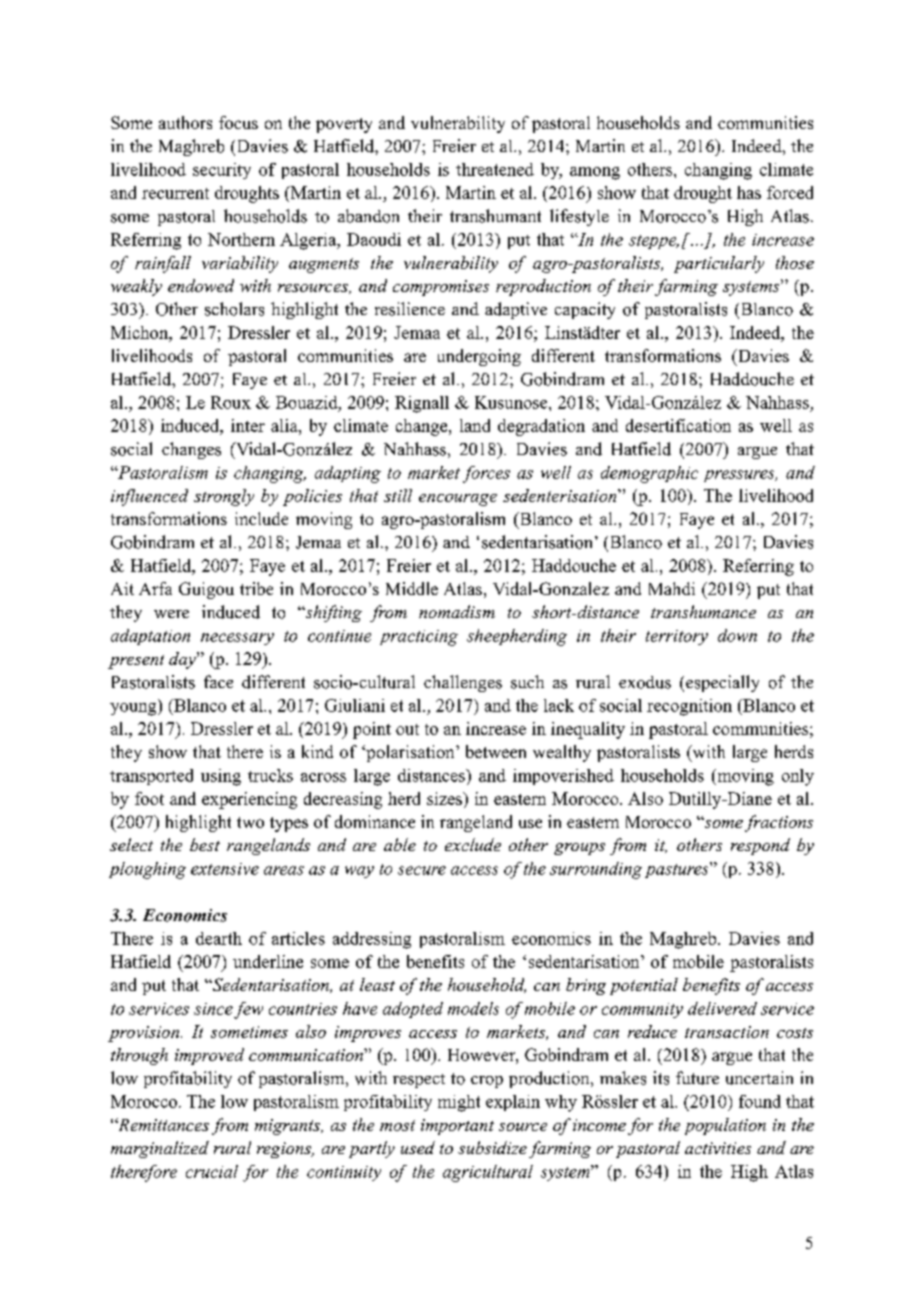 Image resolution: width=924 pixels, height=1308 pixels. Describe the element at coordinates (495, 169) in the image. I see `threatened` at that location.
